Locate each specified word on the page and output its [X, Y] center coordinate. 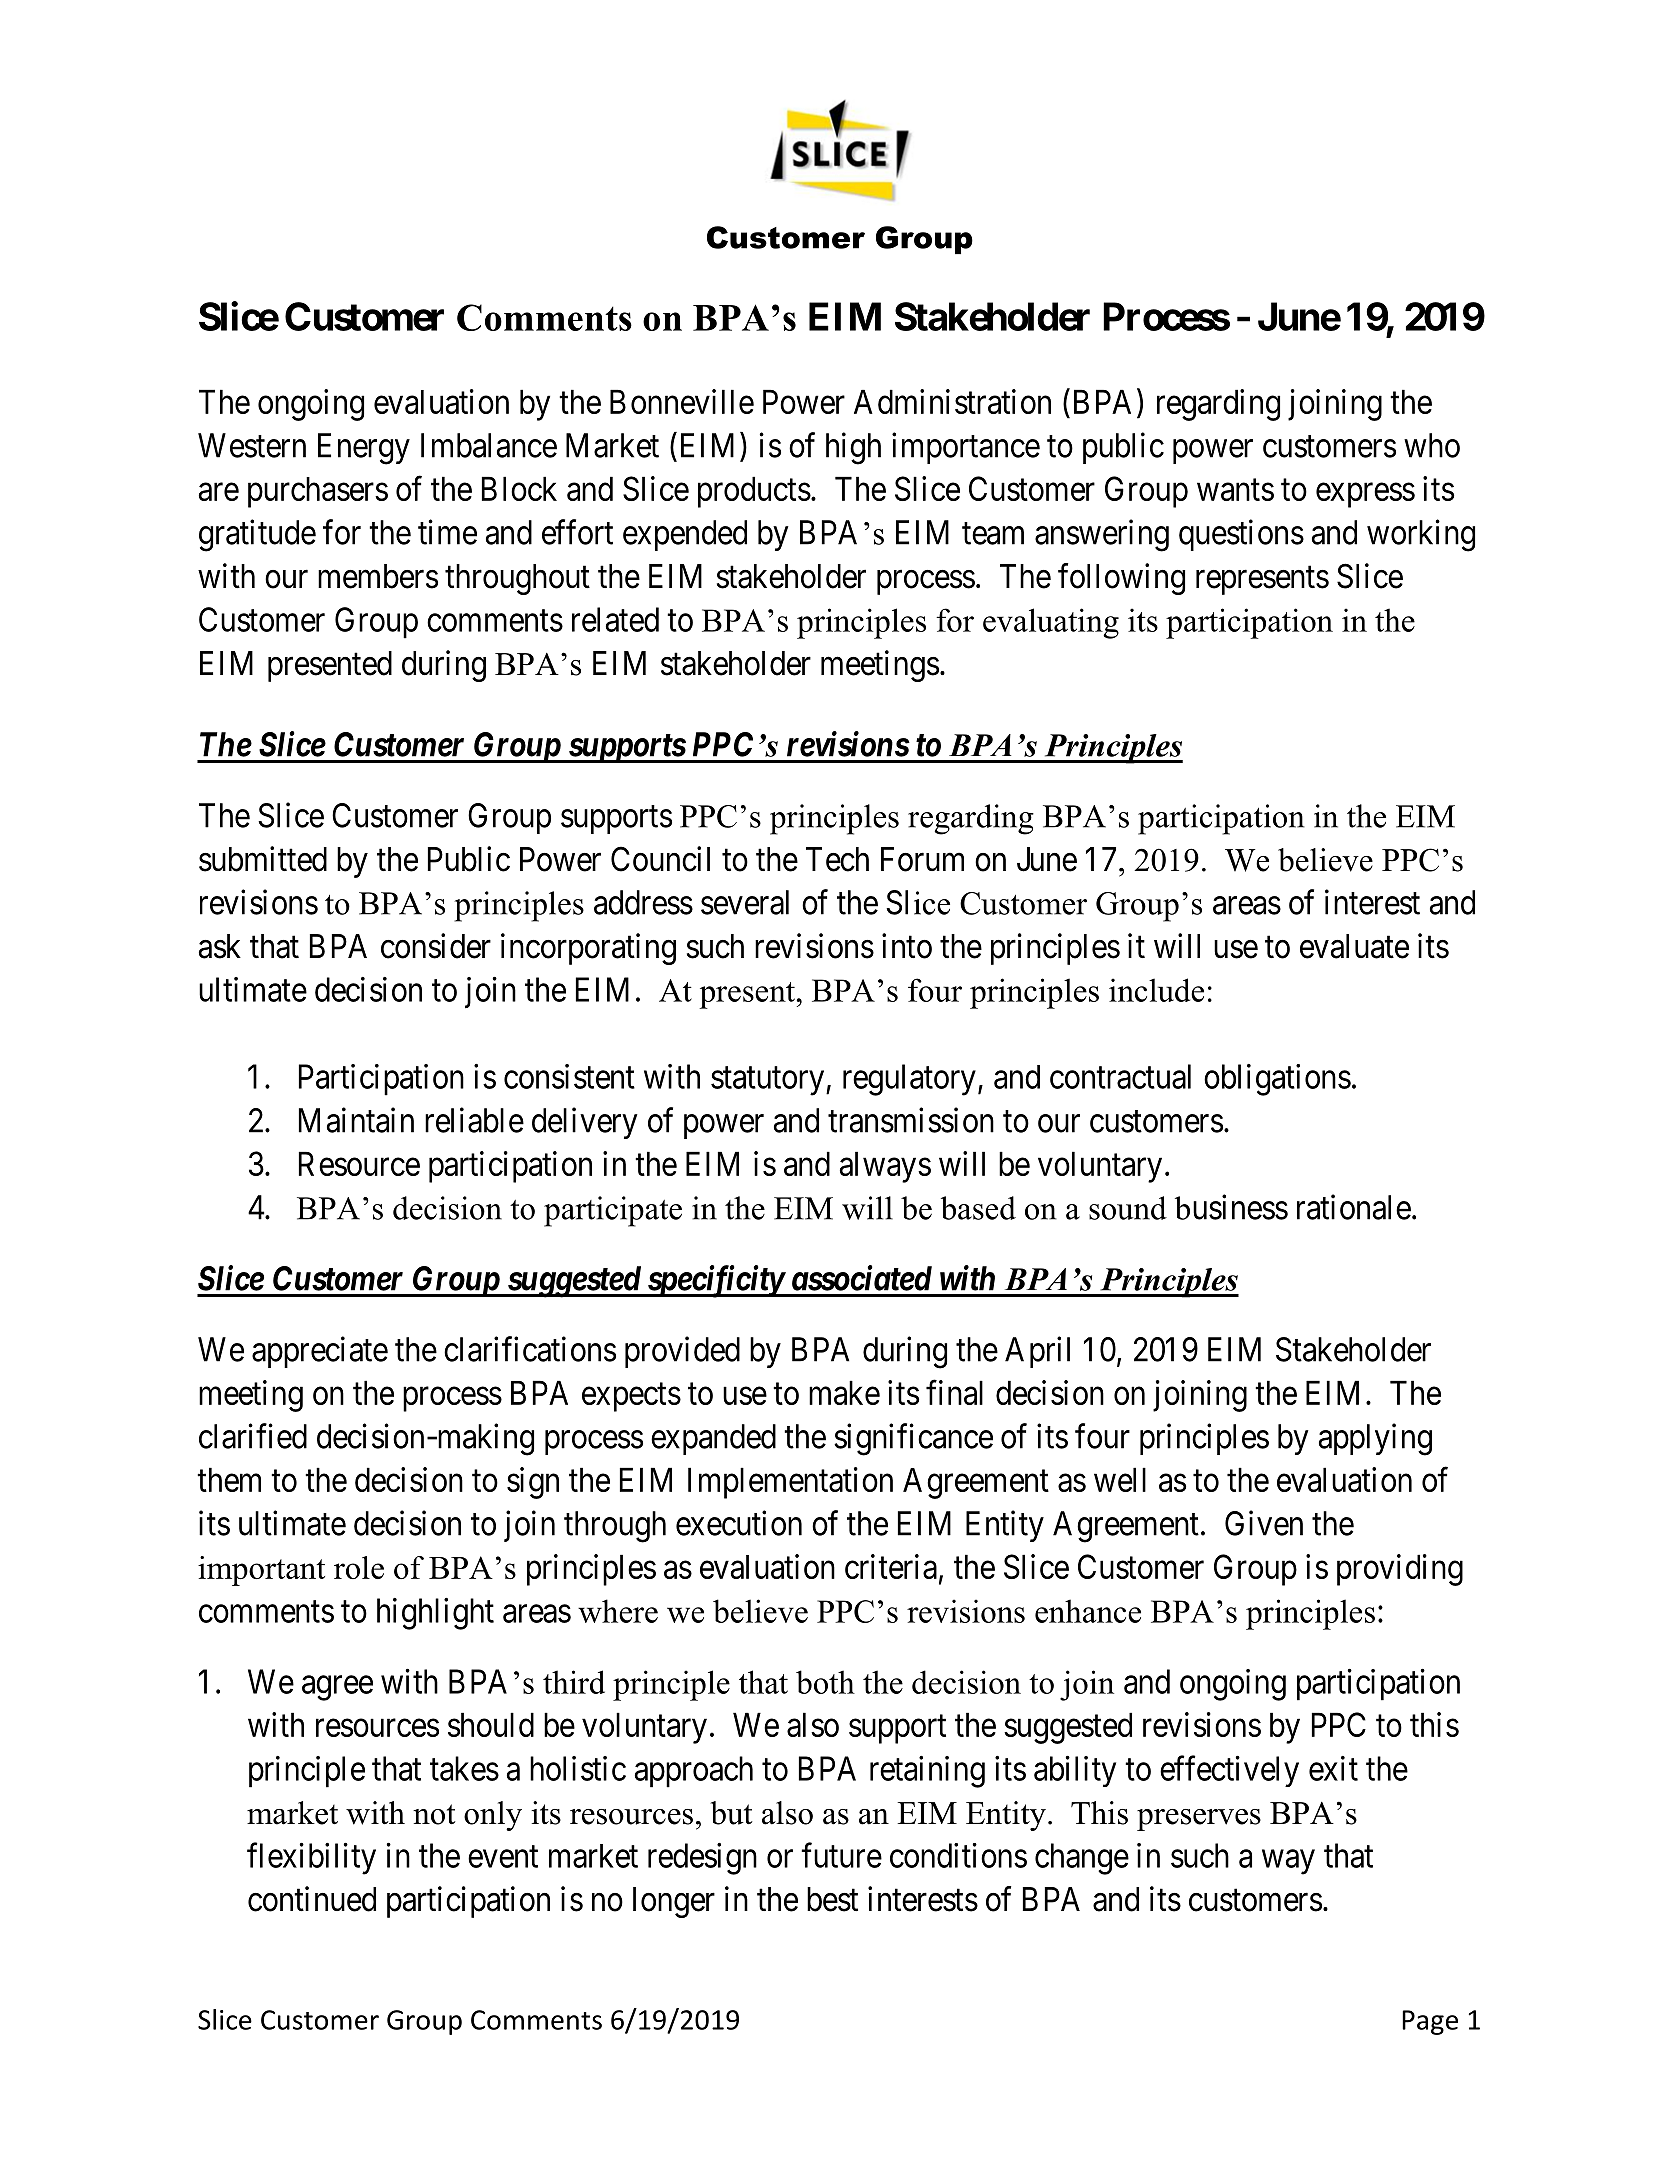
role [359, 1567]
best [832, 1899]
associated [862, 1278]
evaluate [1354, 946]
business [1231, 1207]
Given [1264, 1523]
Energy [364, 449]
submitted [263, 859]
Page [1430, 2022]
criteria [891, 1566]
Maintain [356, 1120]
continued [312, 1899]
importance [966, 448]
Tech [837, 859]
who [1432, 445]
